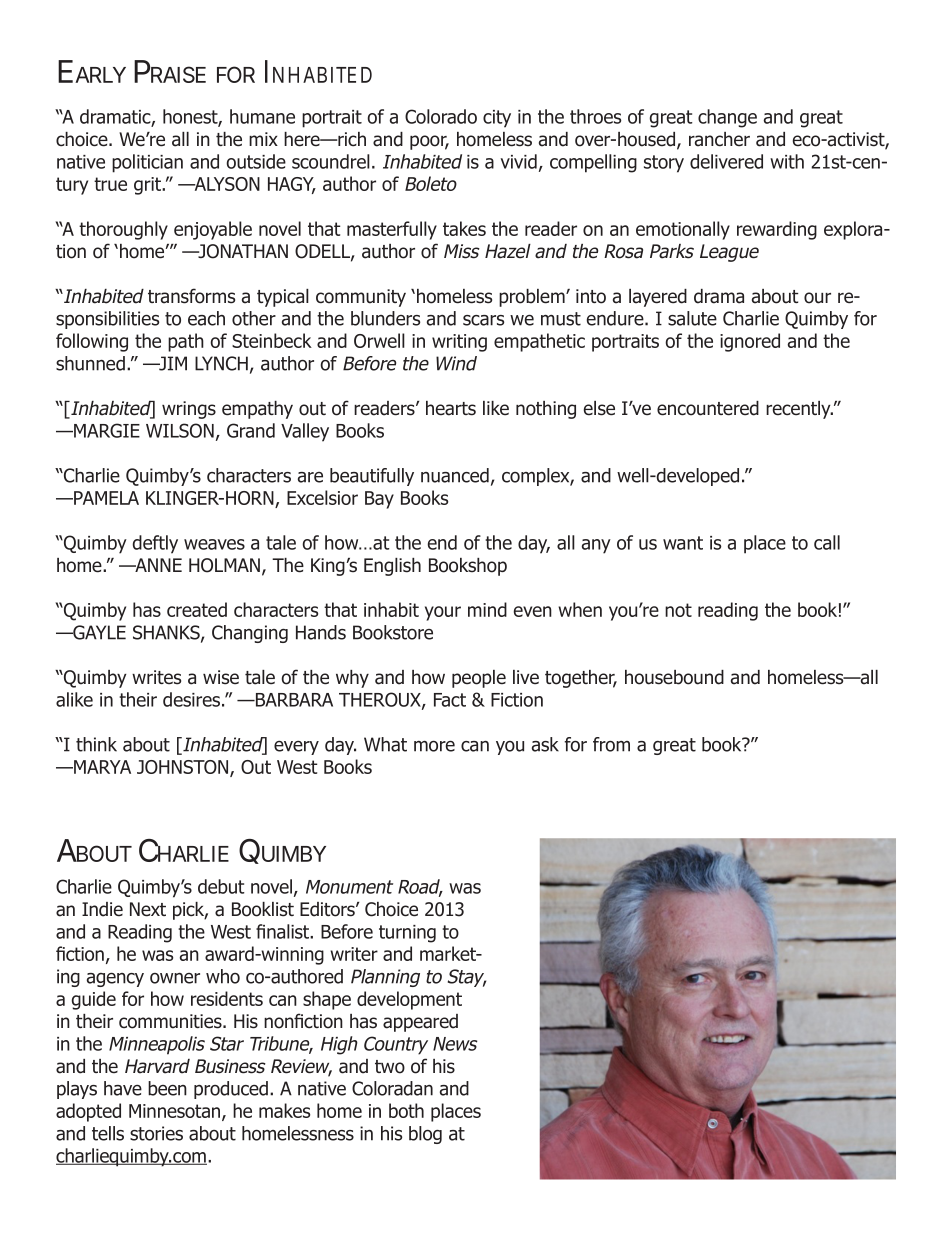 The image size is (952, 1233). I want to click on your, so click(443, 613).
